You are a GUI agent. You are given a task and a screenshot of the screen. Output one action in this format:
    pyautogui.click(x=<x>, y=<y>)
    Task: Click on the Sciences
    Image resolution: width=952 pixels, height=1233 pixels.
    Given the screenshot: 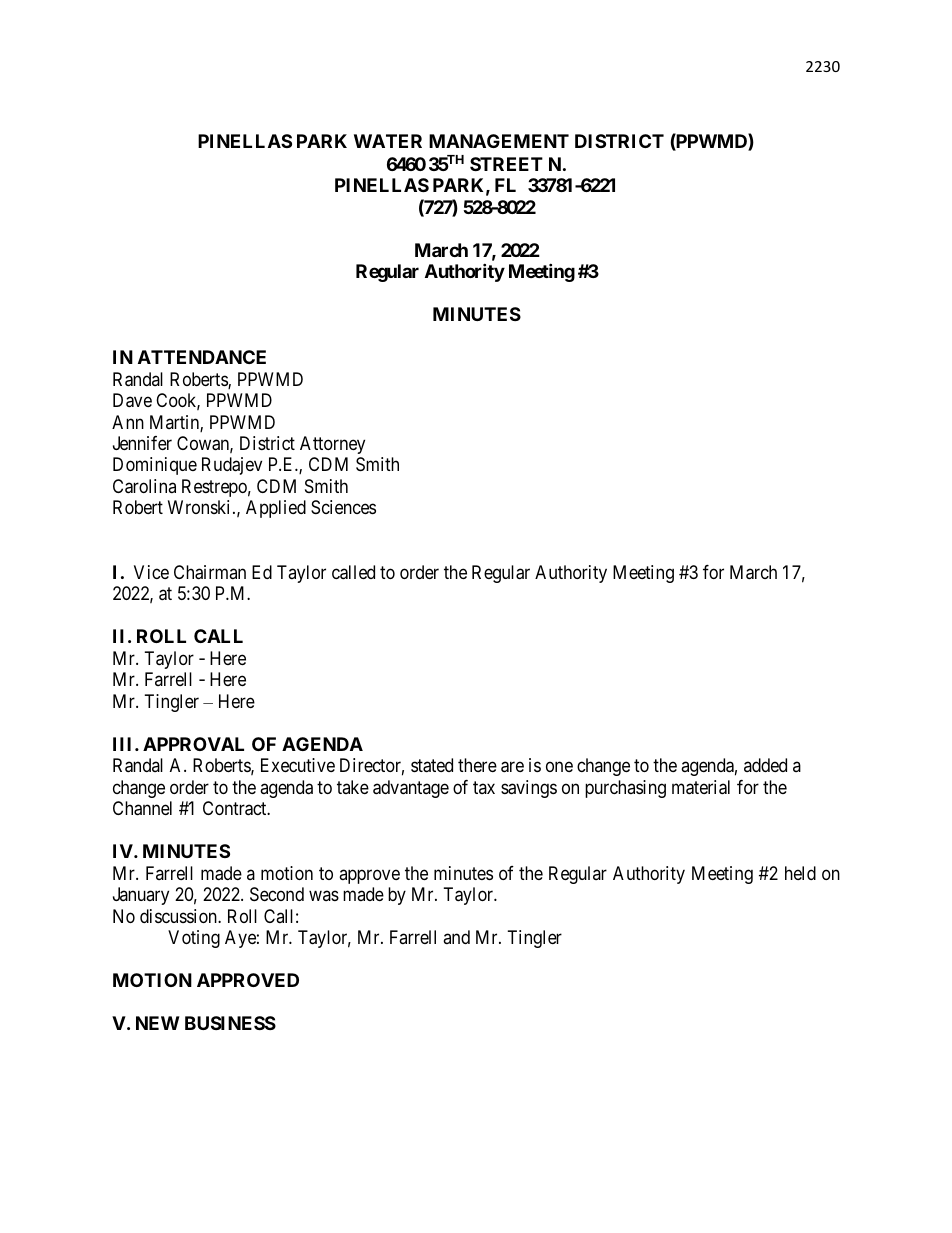 What is the action you would take?
    pyautogui.click(x=343, y=507)
